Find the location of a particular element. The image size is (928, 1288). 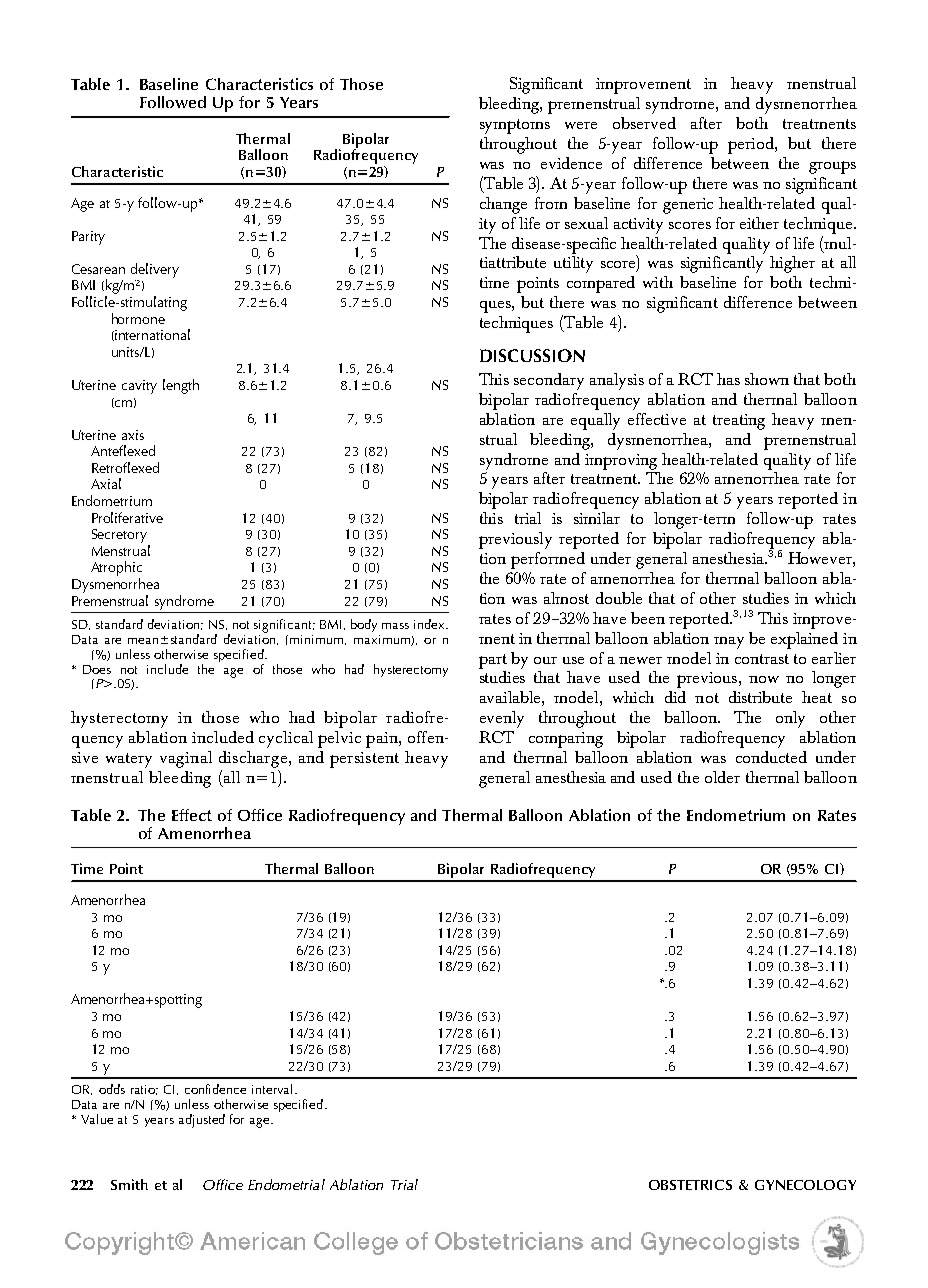

similar is located at coordinates (597, 518).
